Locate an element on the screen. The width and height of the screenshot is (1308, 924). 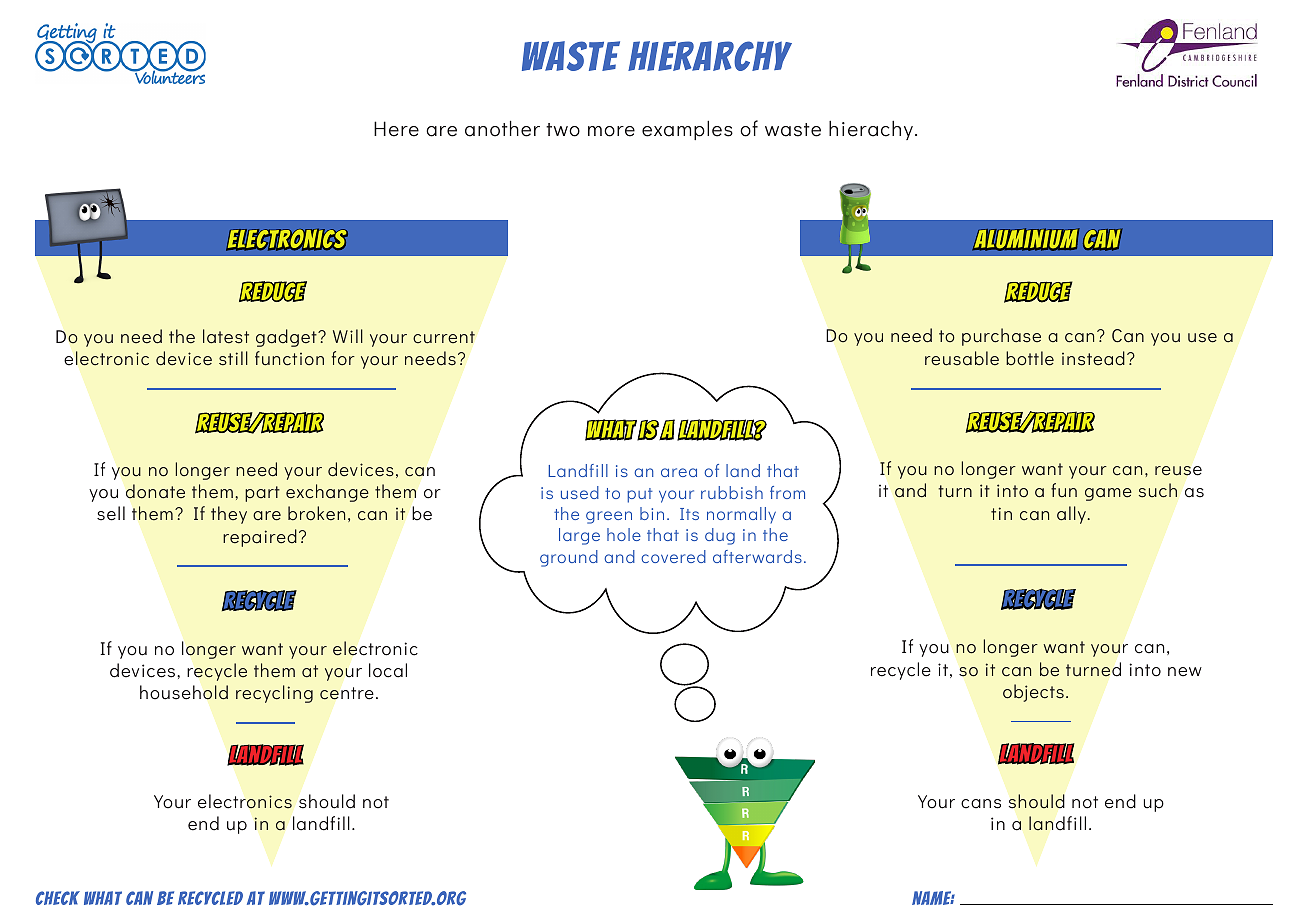
put is located at coordinates (640, 495).
